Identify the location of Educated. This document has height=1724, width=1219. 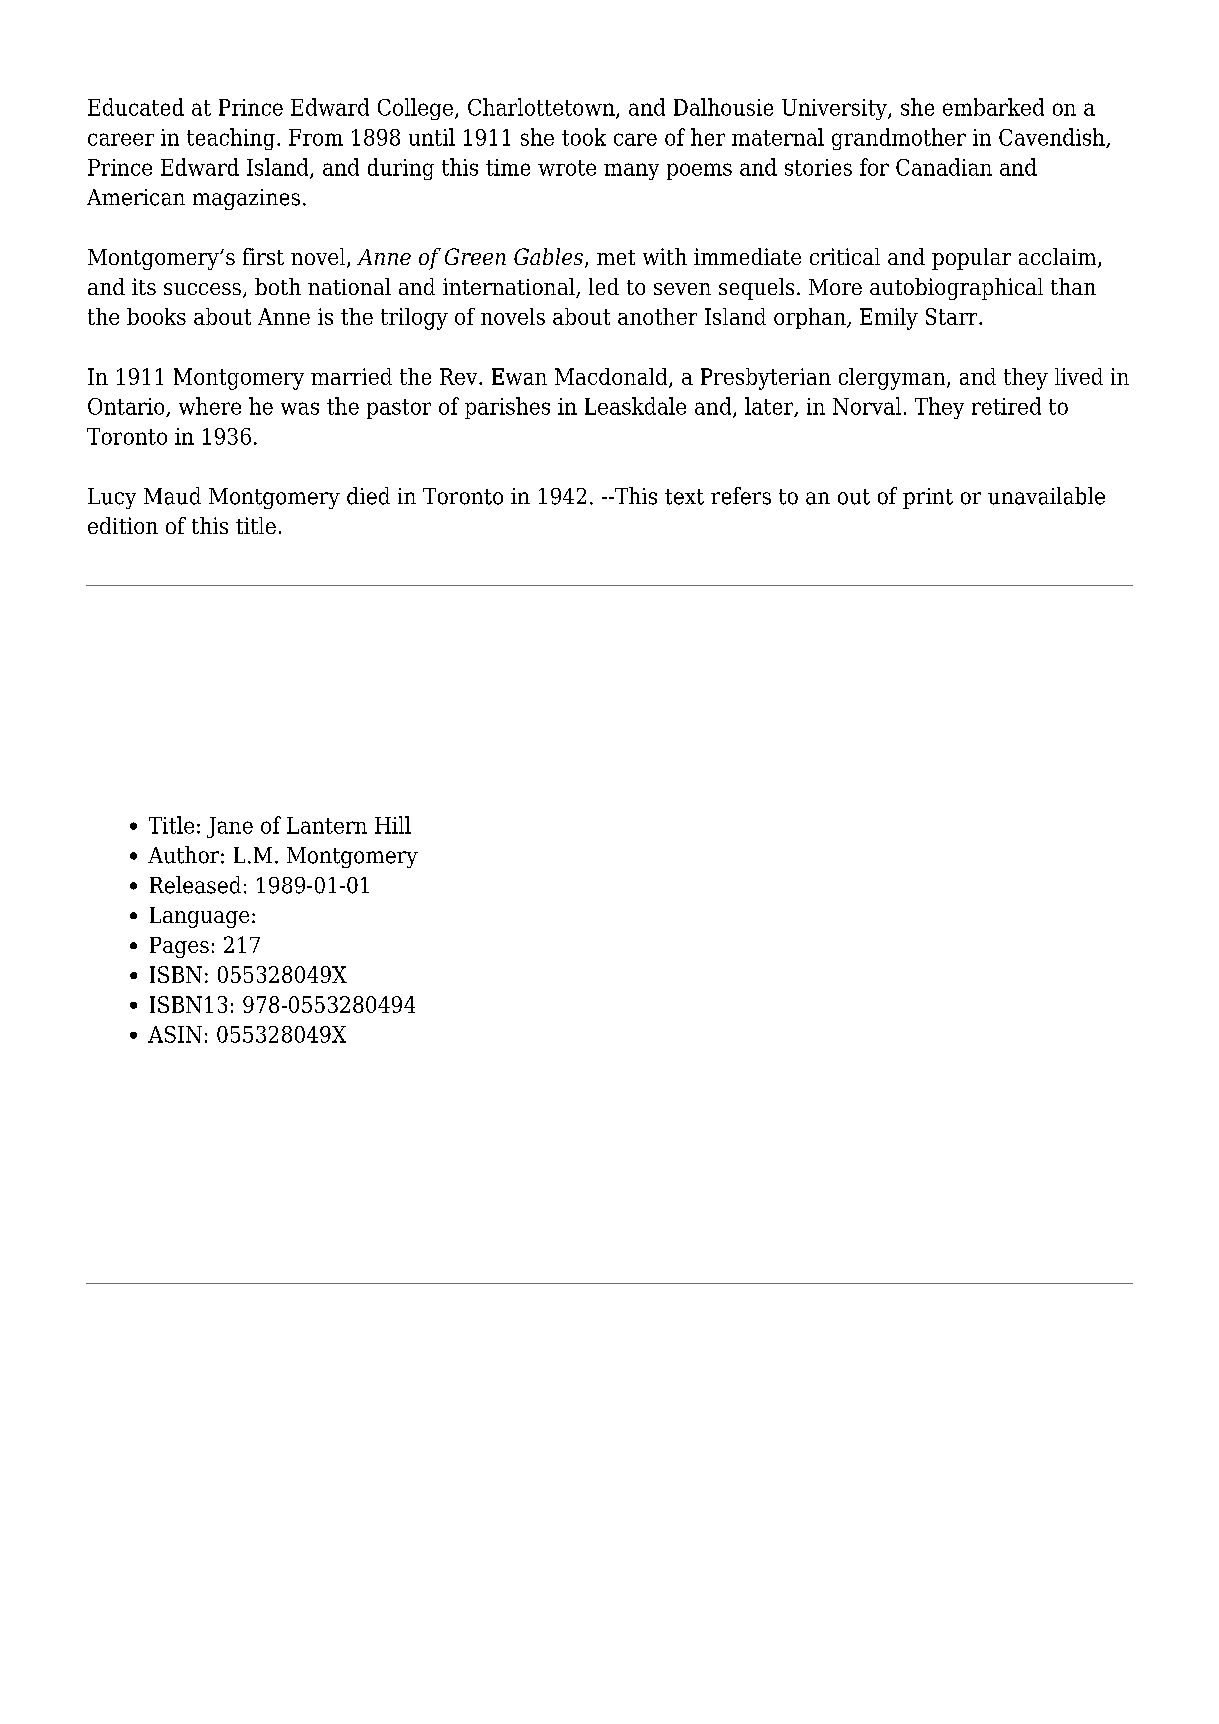
(136, 107).
